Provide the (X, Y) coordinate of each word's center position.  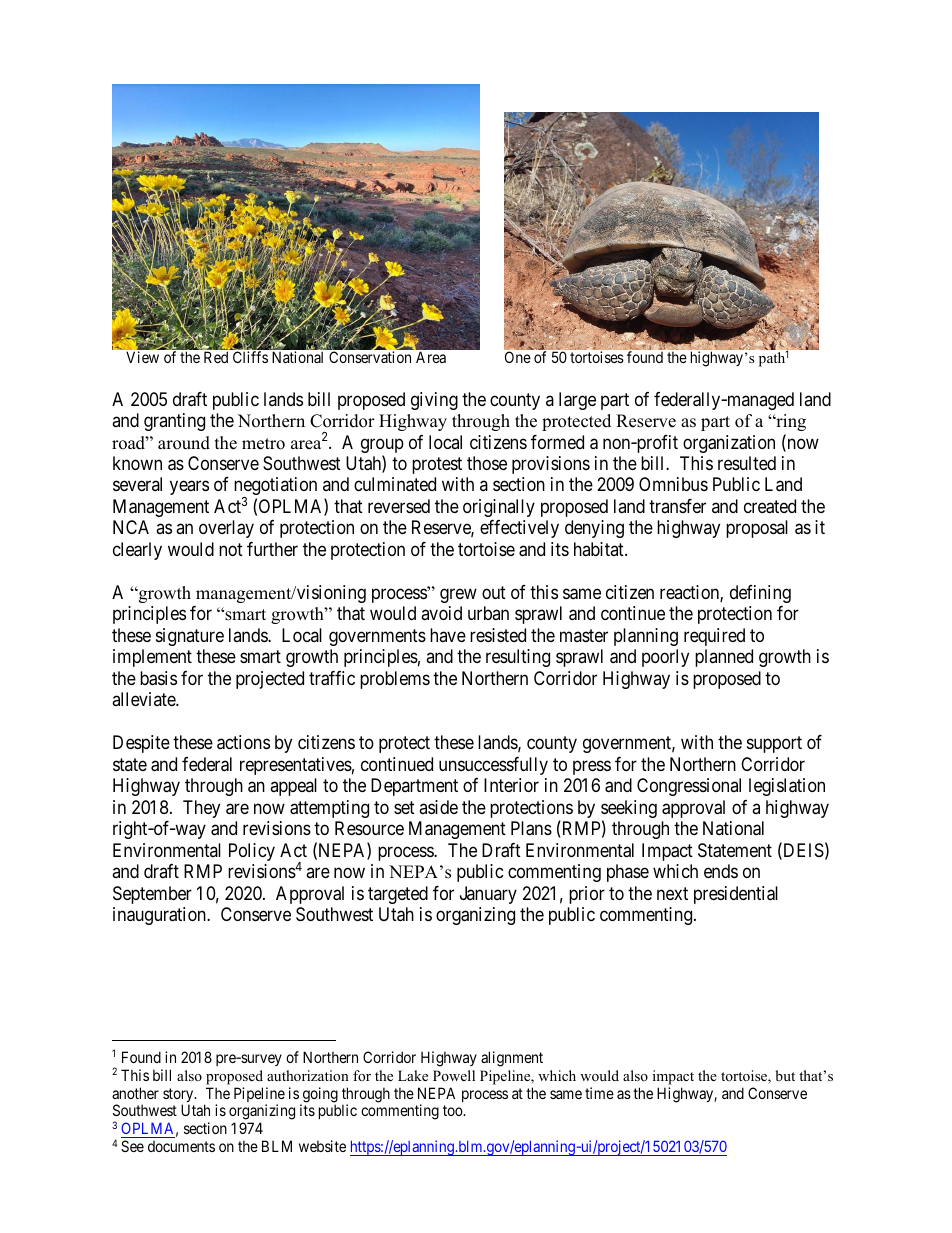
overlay (226, 529)
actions (243, 742)
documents (181, 1146)
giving (434, 401)
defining (760, 594)
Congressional (689, 787)
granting (174, 422)
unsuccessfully (493, 766)
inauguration (160, 916)
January (488, 895)
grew (458, 595)
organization (729, 444)
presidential (736, 895)
